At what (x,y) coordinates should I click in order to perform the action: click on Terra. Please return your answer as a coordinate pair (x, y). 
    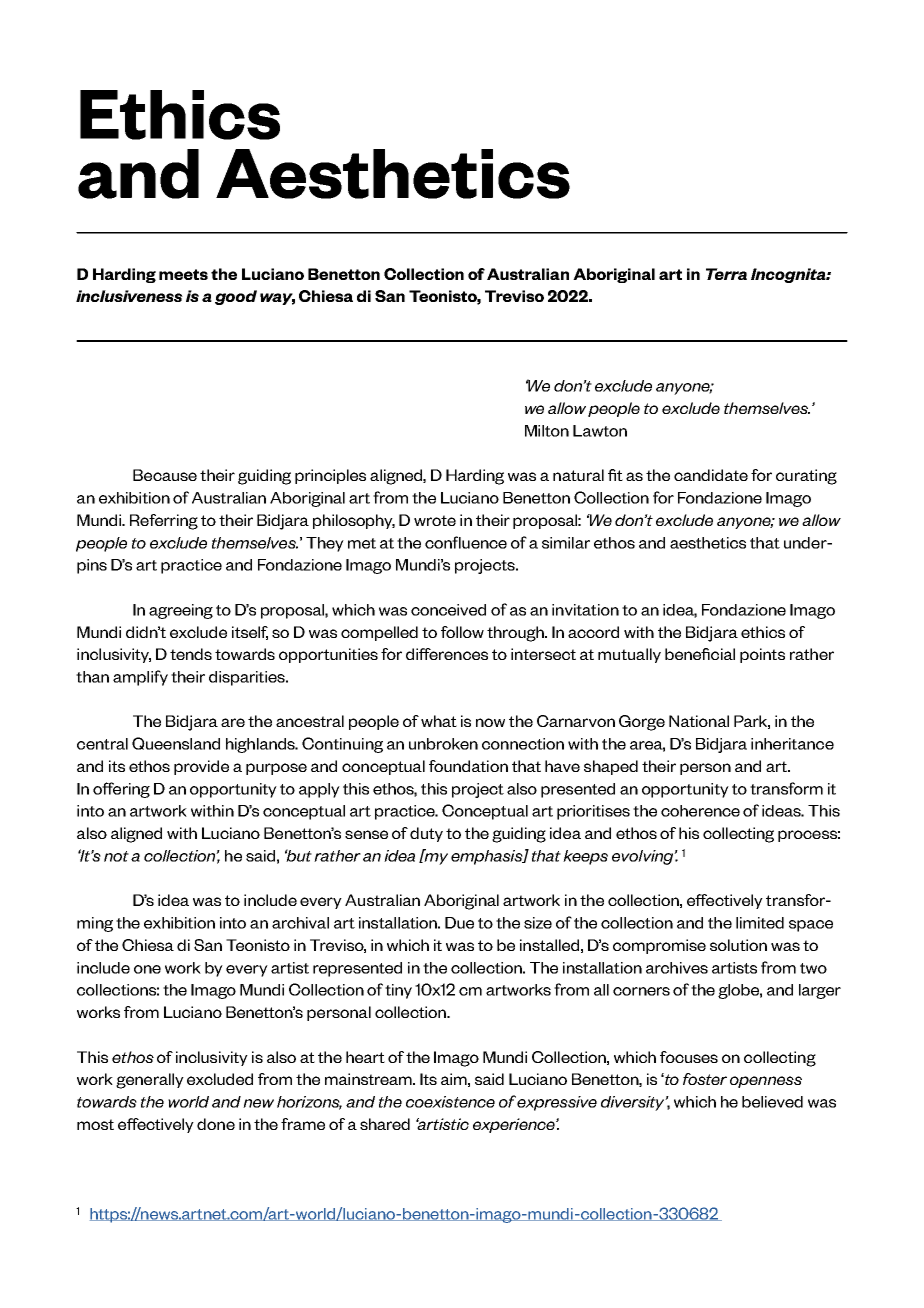
    Looking at the image, I should click on (726, 274).
